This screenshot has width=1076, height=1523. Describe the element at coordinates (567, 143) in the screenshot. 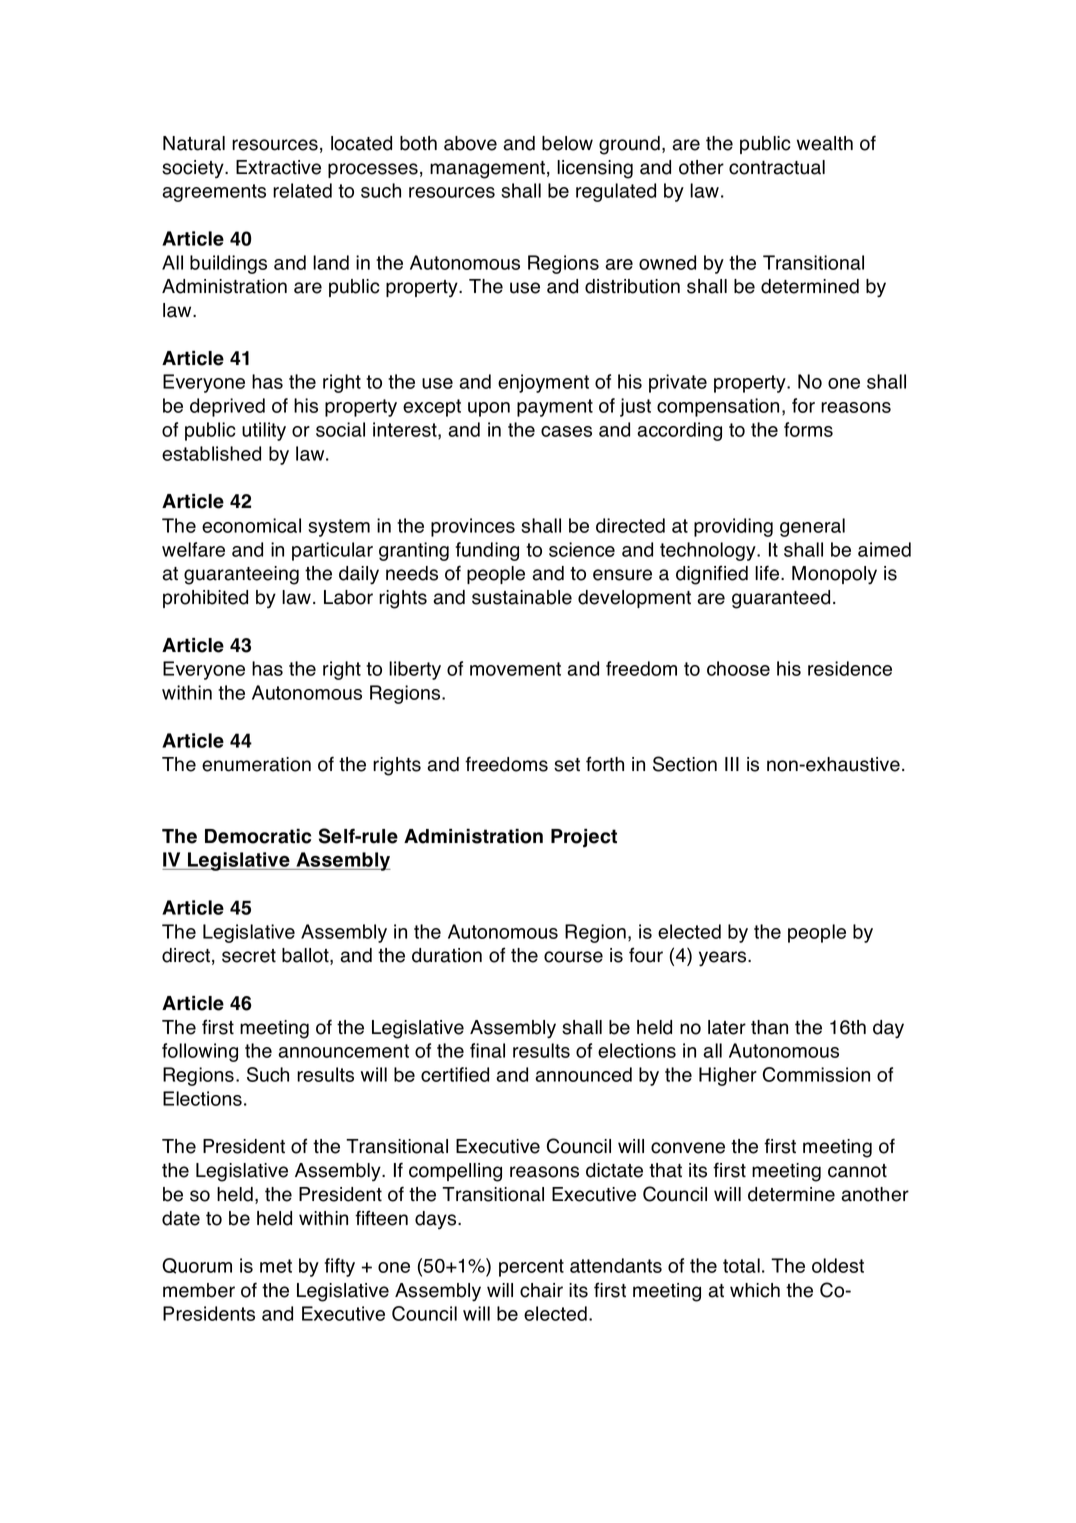

I see `below` at that location.
